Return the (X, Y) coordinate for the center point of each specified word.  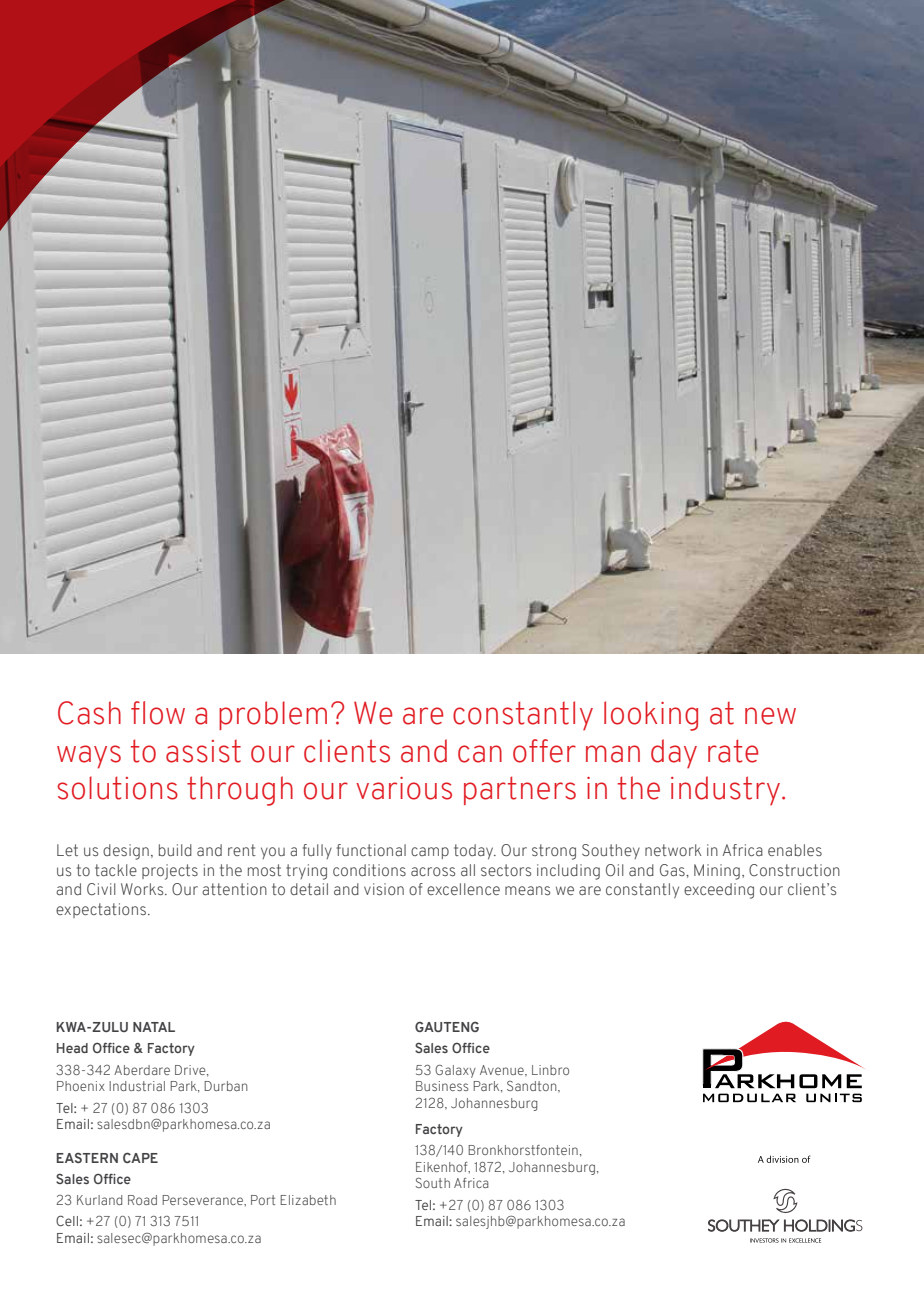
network (673, 850)
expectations (101, 910)
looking (651, 716)
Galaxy (455, 1071)
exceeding (719, 891)
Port (263, 1200)
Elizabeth (308, 1200)
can (480, 754)
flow (158, 713)
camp (430, 853)
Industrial (137, 1086)
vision (384, 889)
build (175, 850)
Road (142, 1200)
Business (442, 1086)
